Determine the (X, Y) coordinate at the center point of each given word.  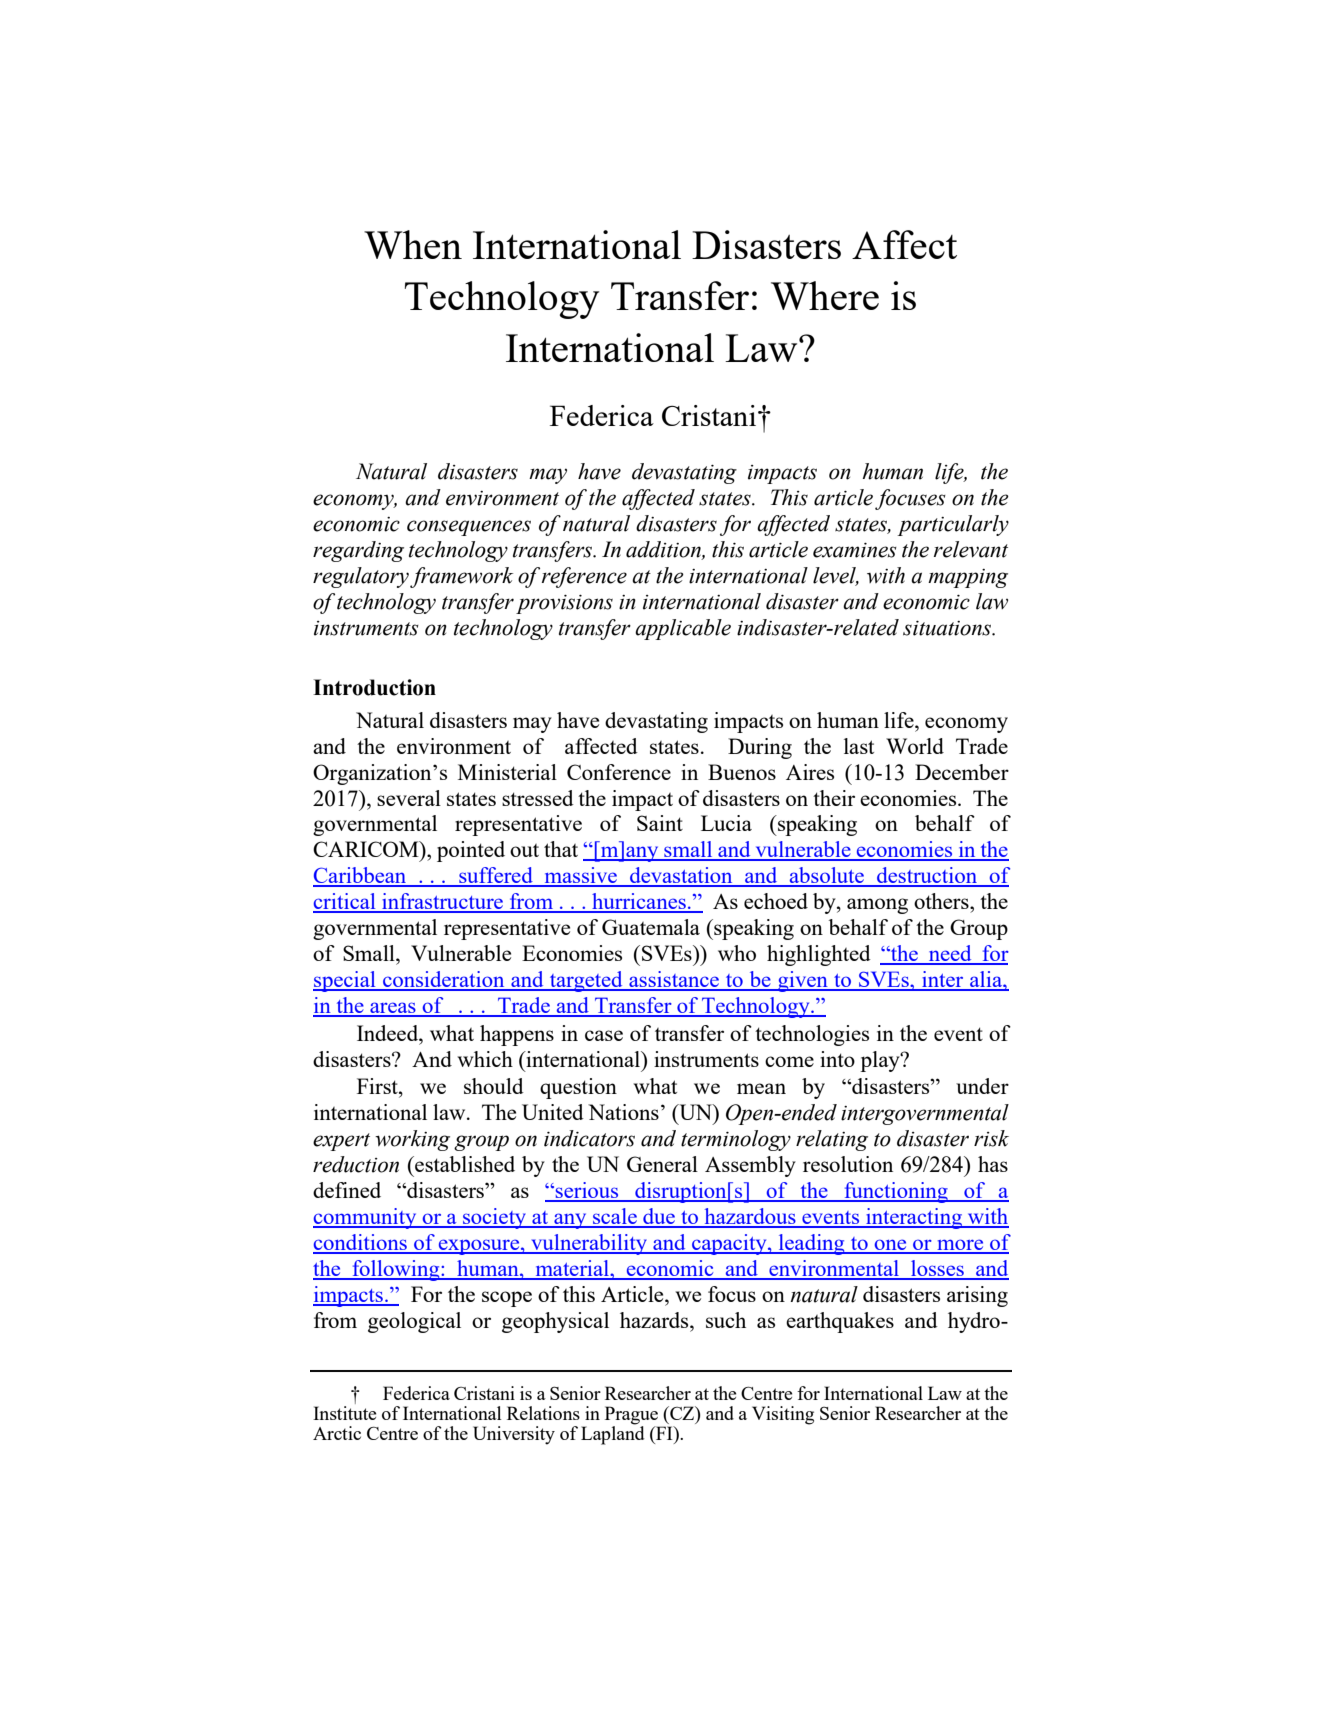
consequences (469, 528)
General (662, 1164)
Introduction (374, 687)
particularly (953, 525)
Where (825, 295)
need (950, 954)
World (915, 746)
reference (584, 577)
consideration (444, 980)
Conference (619, 772)
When (413, 244)
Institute (344, 1413)
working (412, 1140)
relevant (971, 549)
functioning (896, 1192)
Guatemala (651, 927)
